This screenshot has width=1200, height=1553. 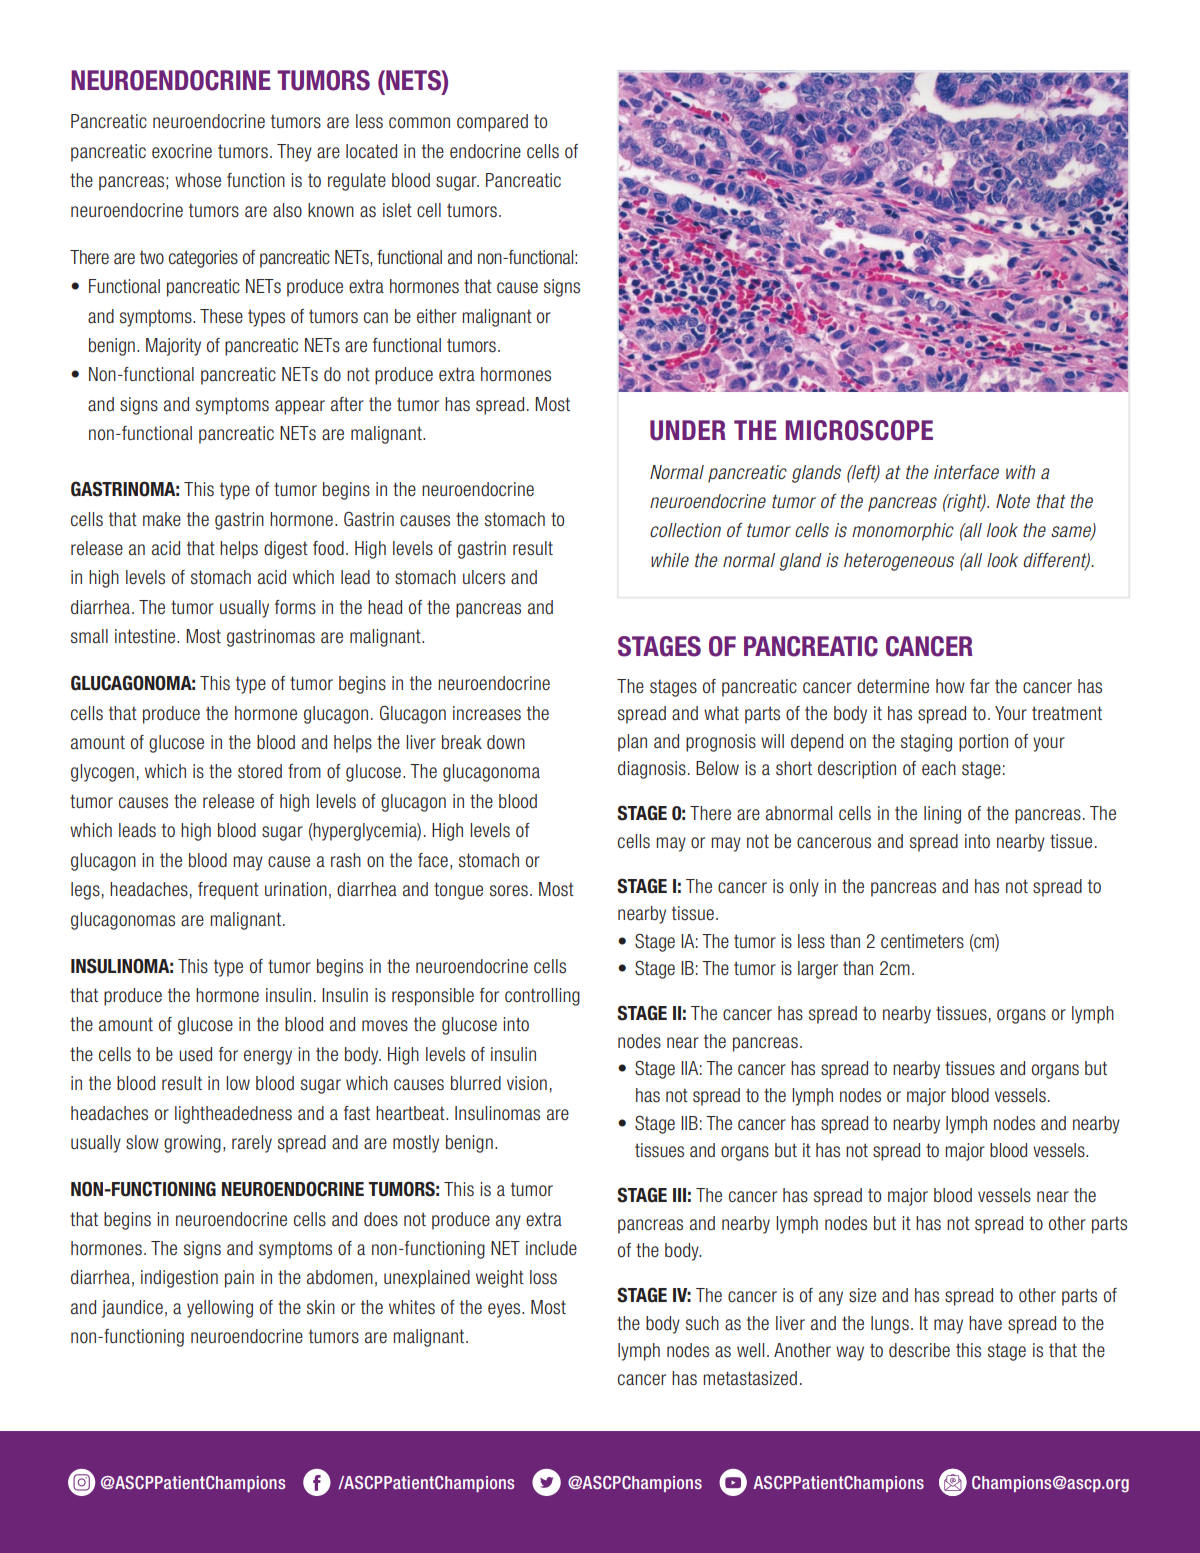 I want to click on compared, so click(x=492, y=123).
